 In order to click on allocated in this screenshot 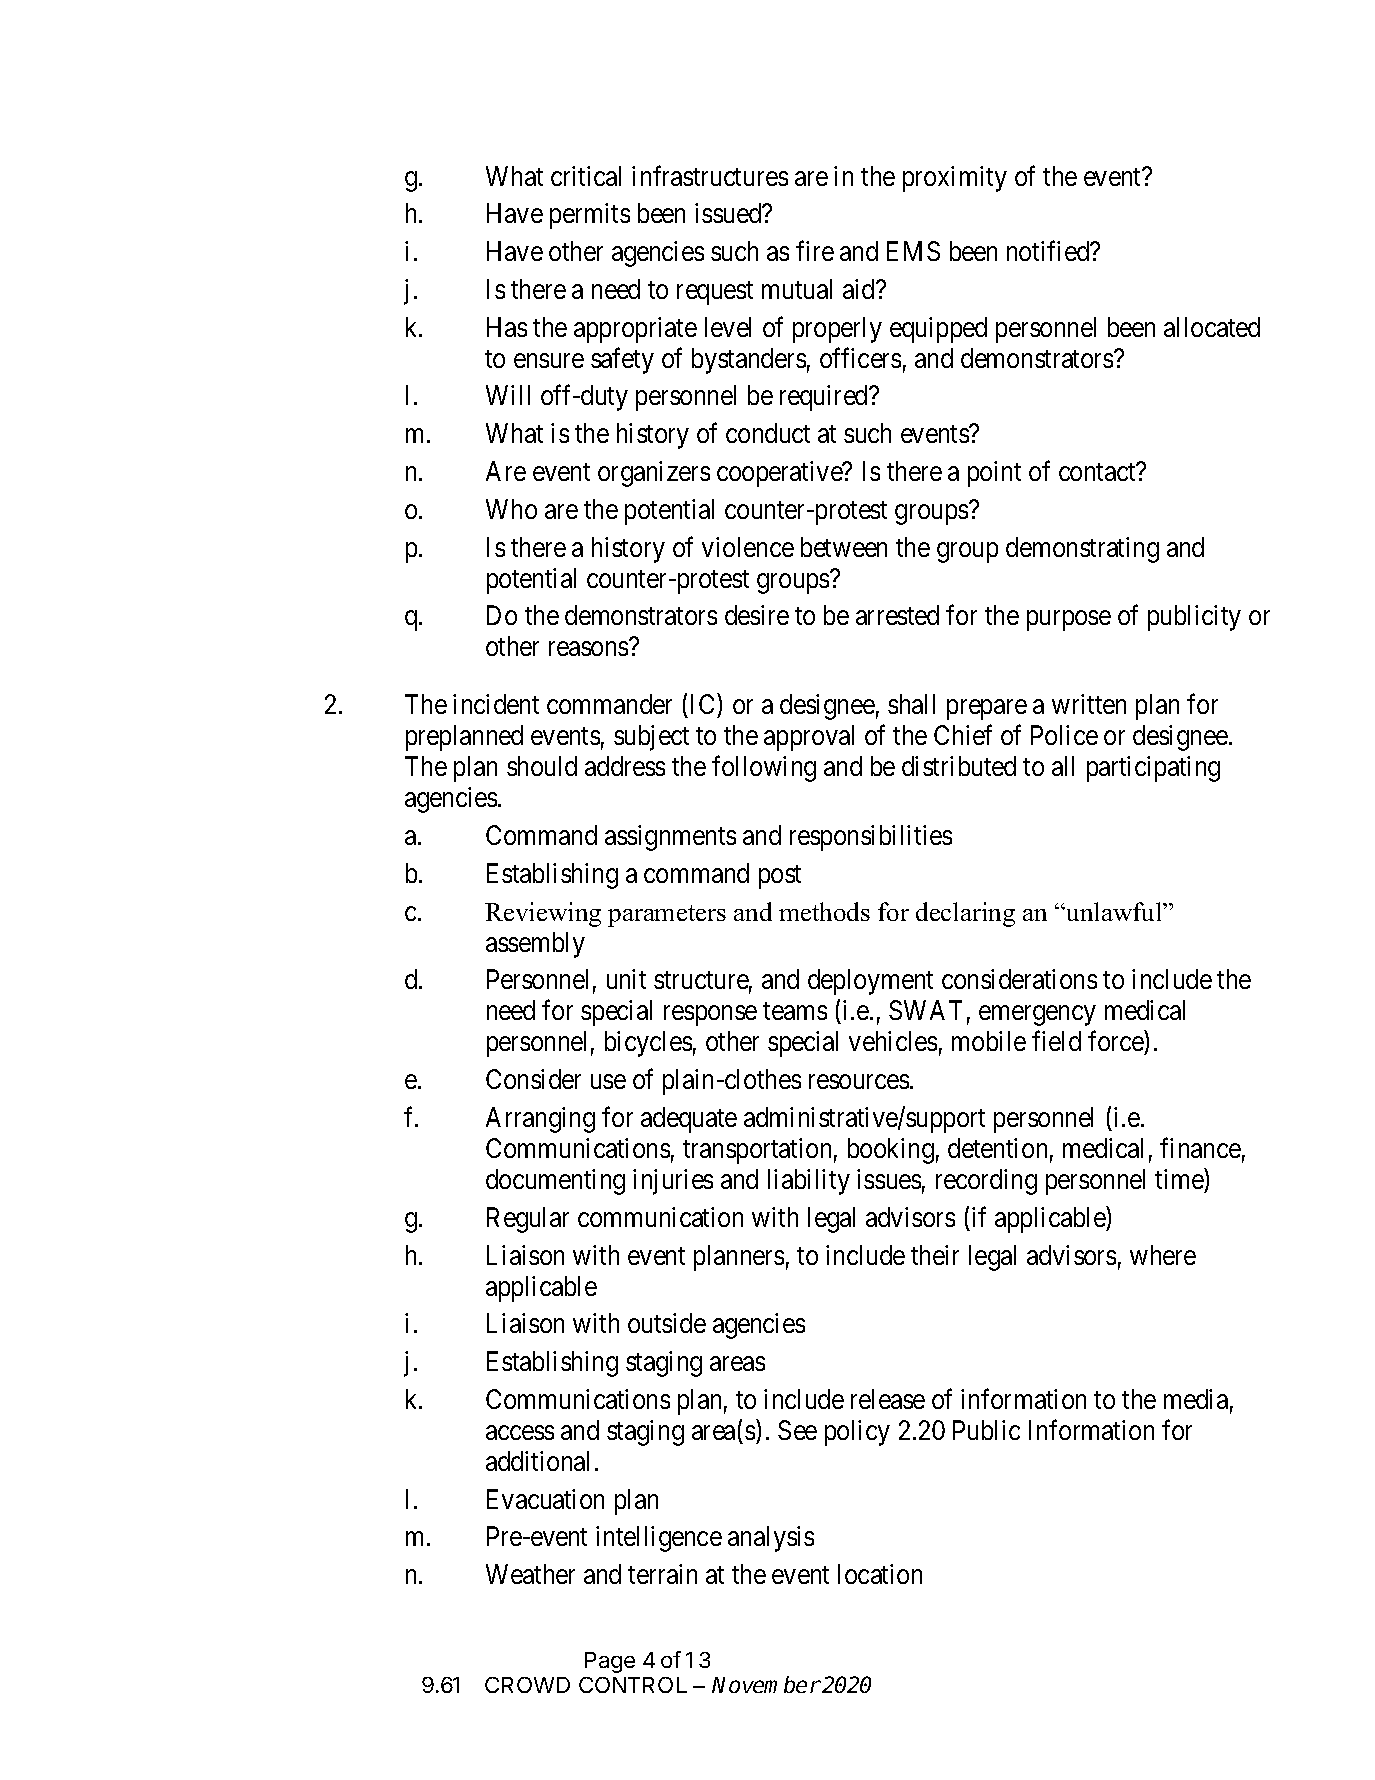, I will do `click(1212, 327)`.
